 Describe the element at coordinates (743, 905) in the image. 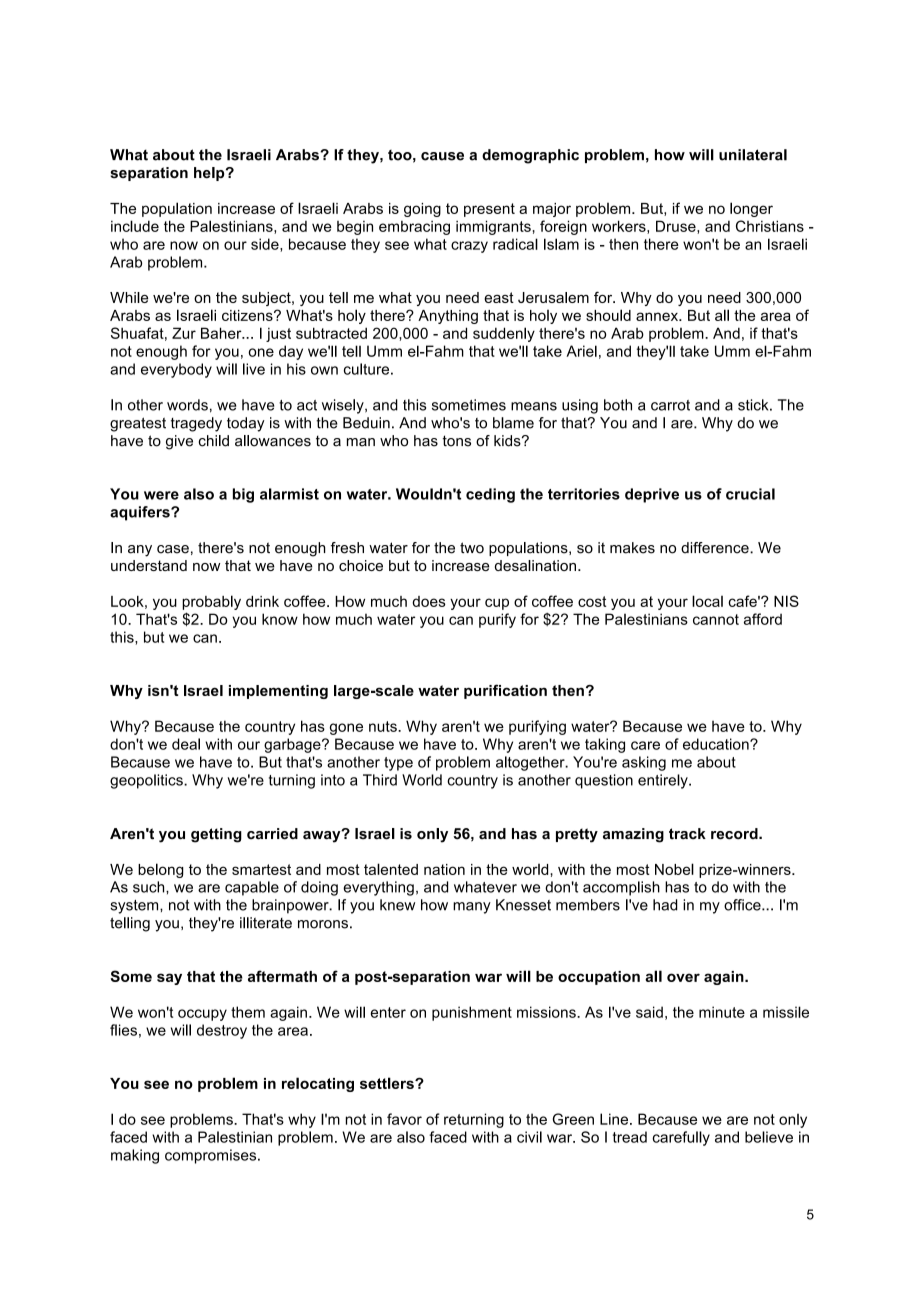

I see `office` at that location.
